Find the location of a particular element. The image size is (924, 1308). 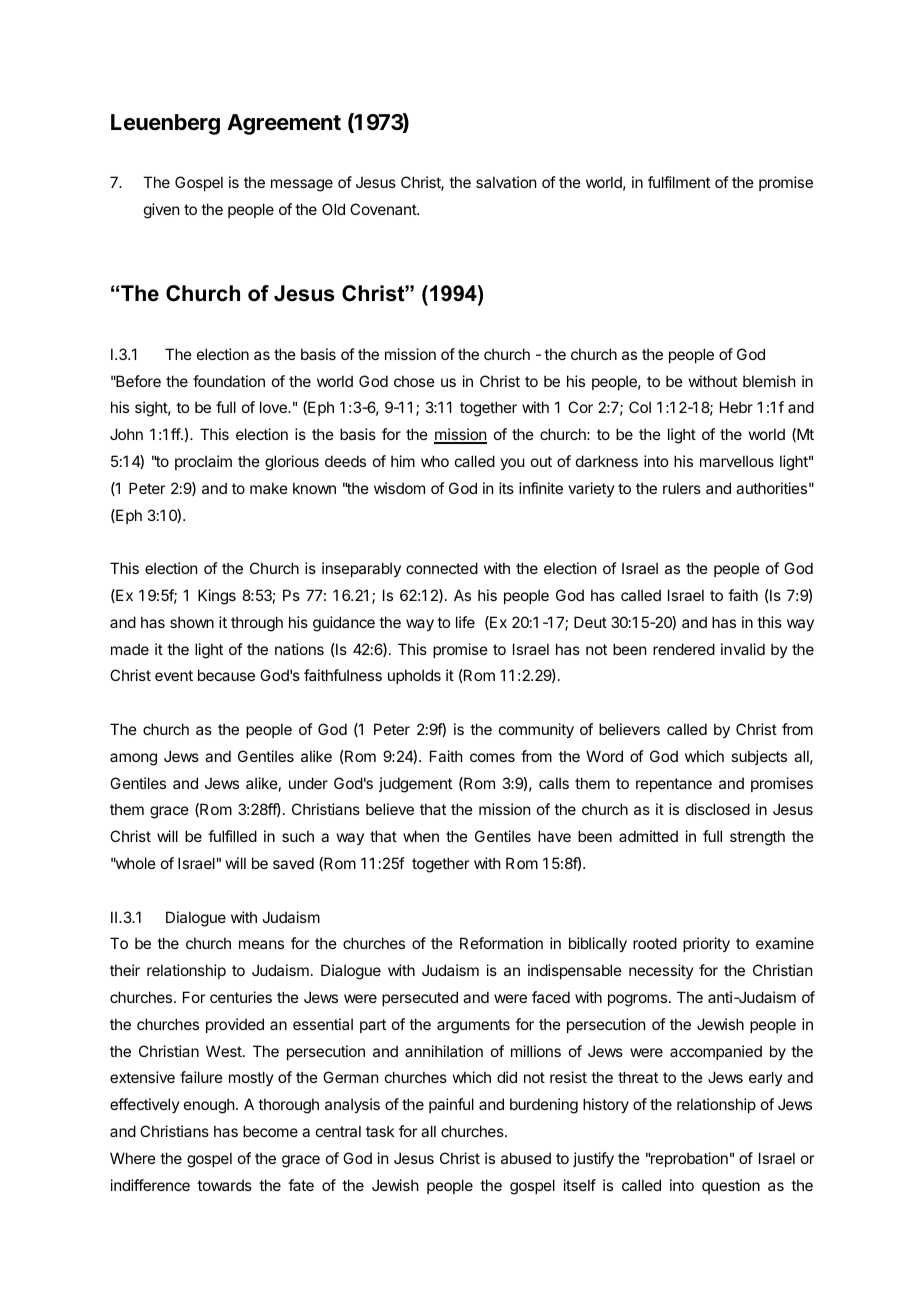

salvation is located at coordinates (506, 182).
